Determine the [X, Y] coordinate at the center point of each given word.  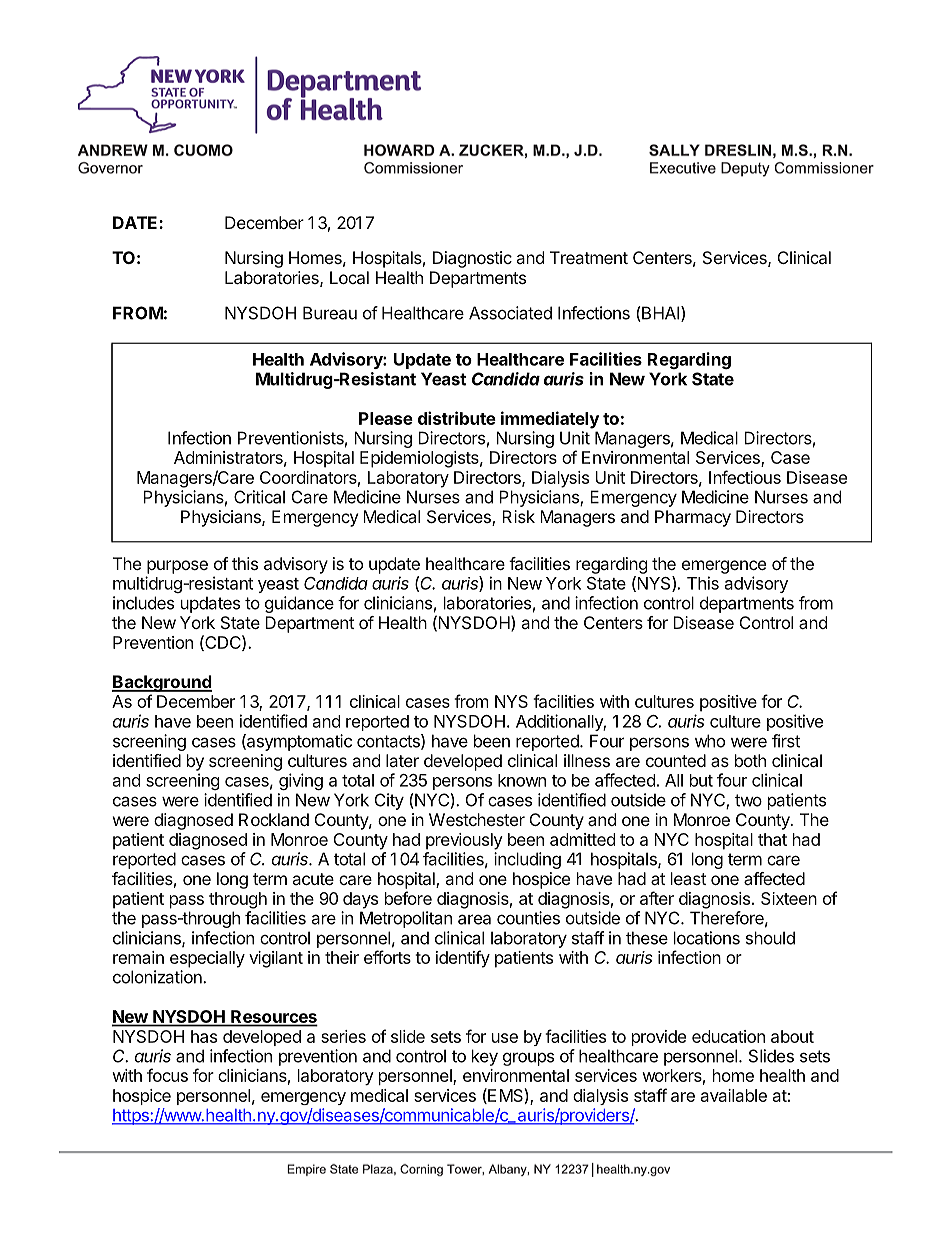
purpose [177, 567]
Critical [259, 497]
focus [167, 1075]
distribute [457, 418]
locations [707, 938]
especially [207, 959]
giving [301, 781]
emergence [724, 567]
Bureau [330, 313]
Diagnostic [472, 259]
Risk [518, 516]
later [402, 760]
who [710, 741]
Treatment [589, 257]
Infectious [745, 477]
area [474, 919]
